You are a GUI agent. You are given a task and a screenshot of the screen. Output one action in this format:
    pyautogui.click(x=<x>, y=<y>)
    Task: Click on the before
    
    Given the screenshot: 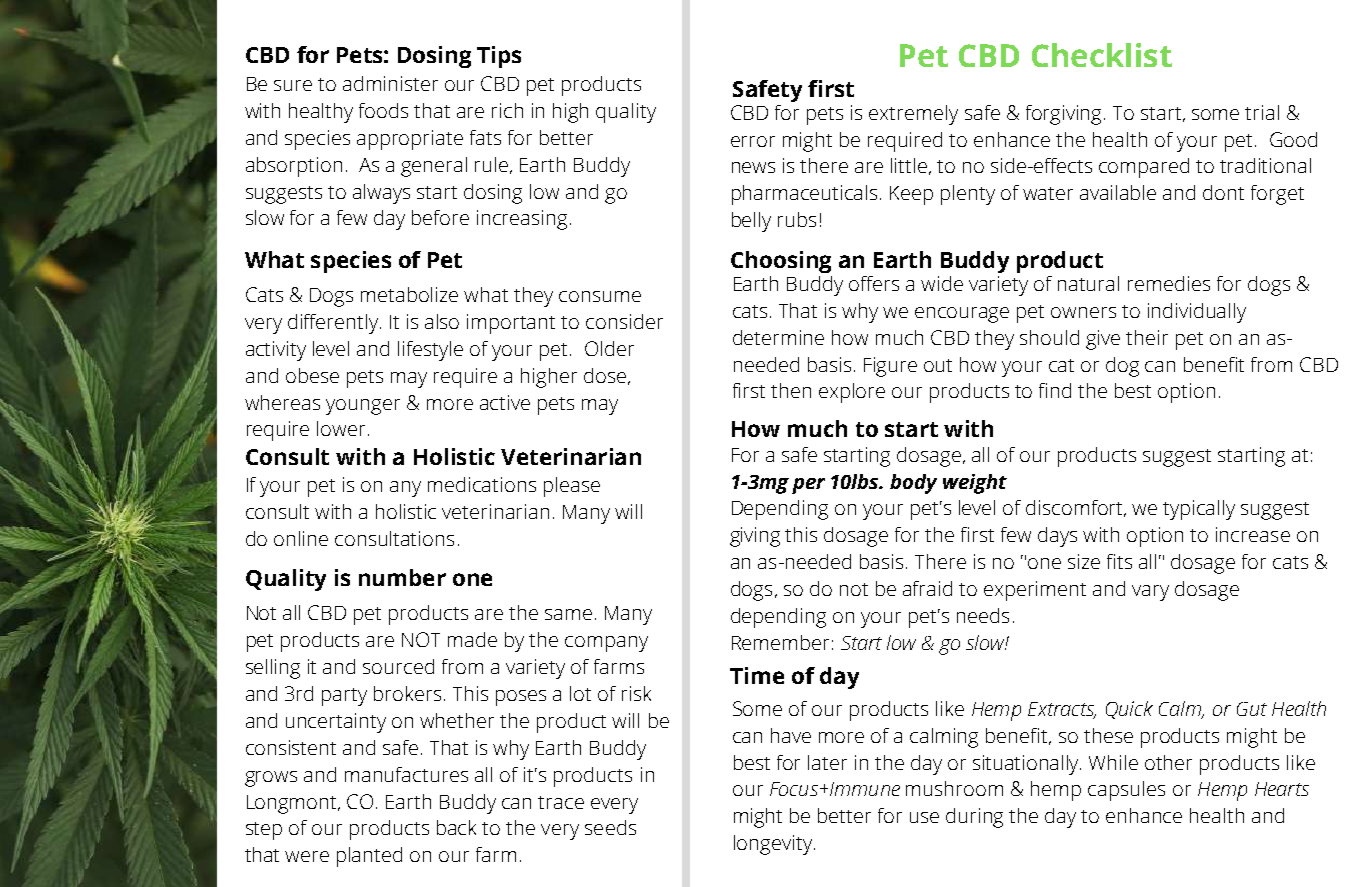 What is the action you would take?
    pyautogui.click(x=440, y=217)
